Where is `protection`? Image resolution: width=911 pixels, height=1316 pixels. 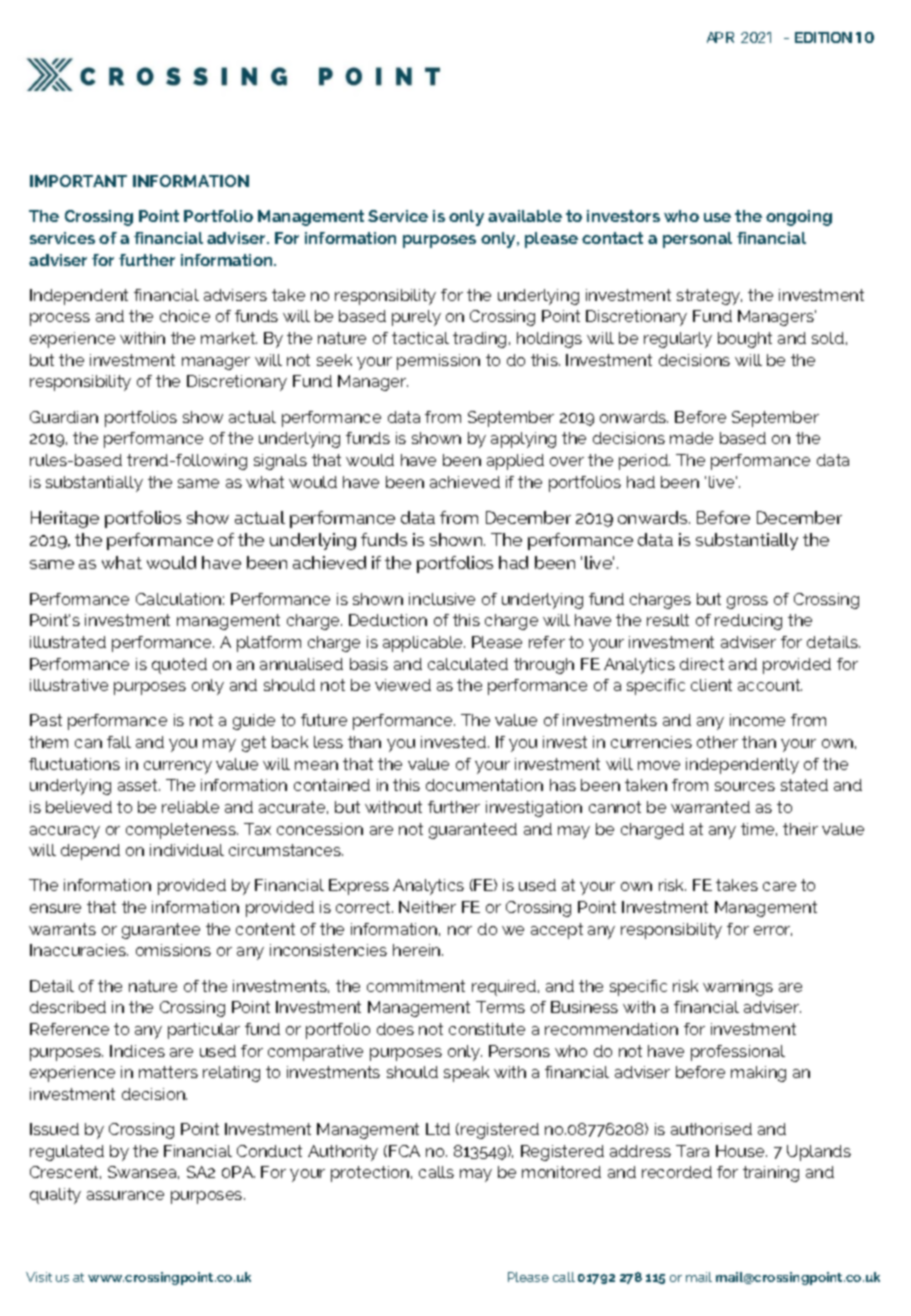 protection is located at coordinates (371, 1174).
